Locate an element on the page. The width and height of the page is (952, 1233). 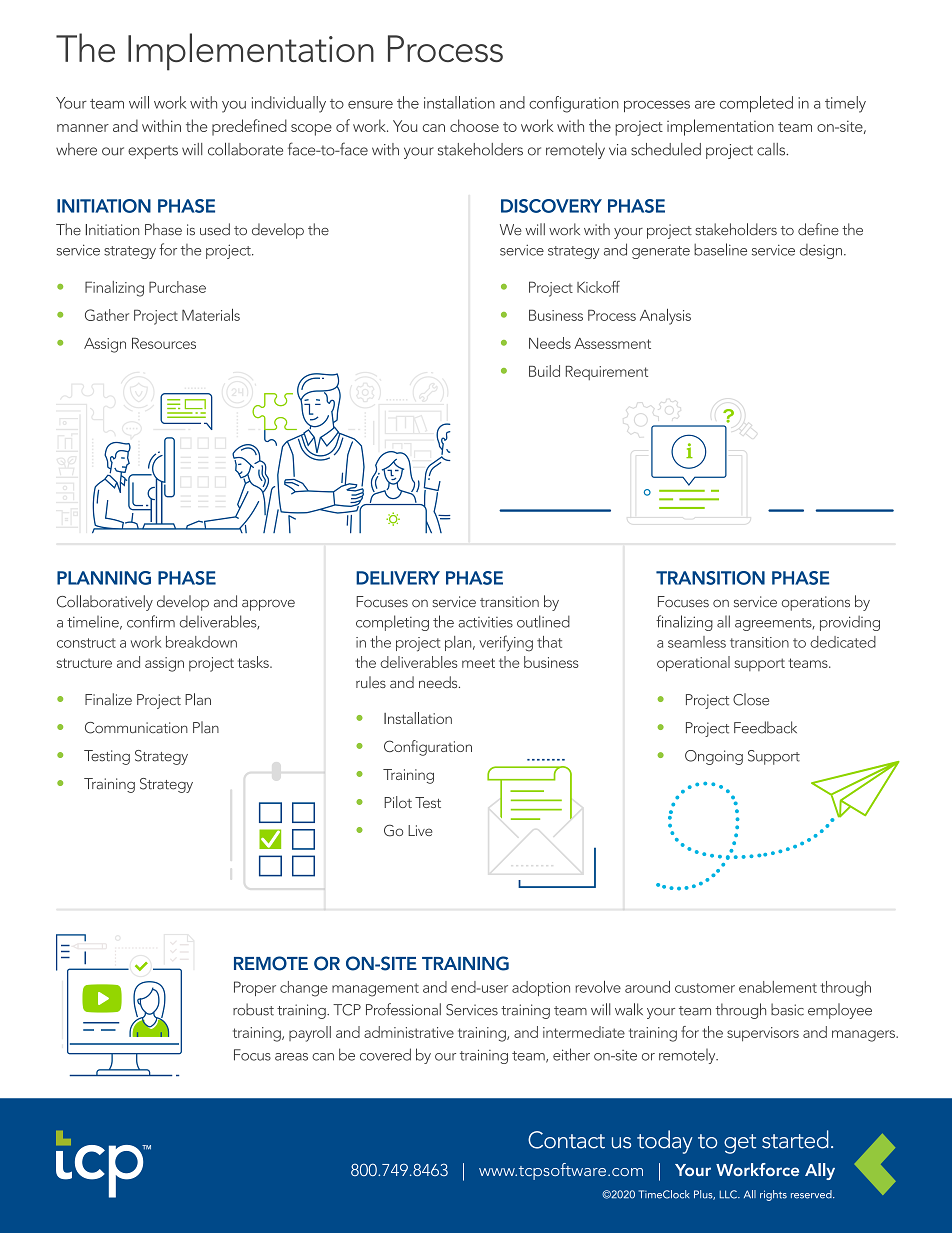
Ongoing is located at coordinates (714, 757).
